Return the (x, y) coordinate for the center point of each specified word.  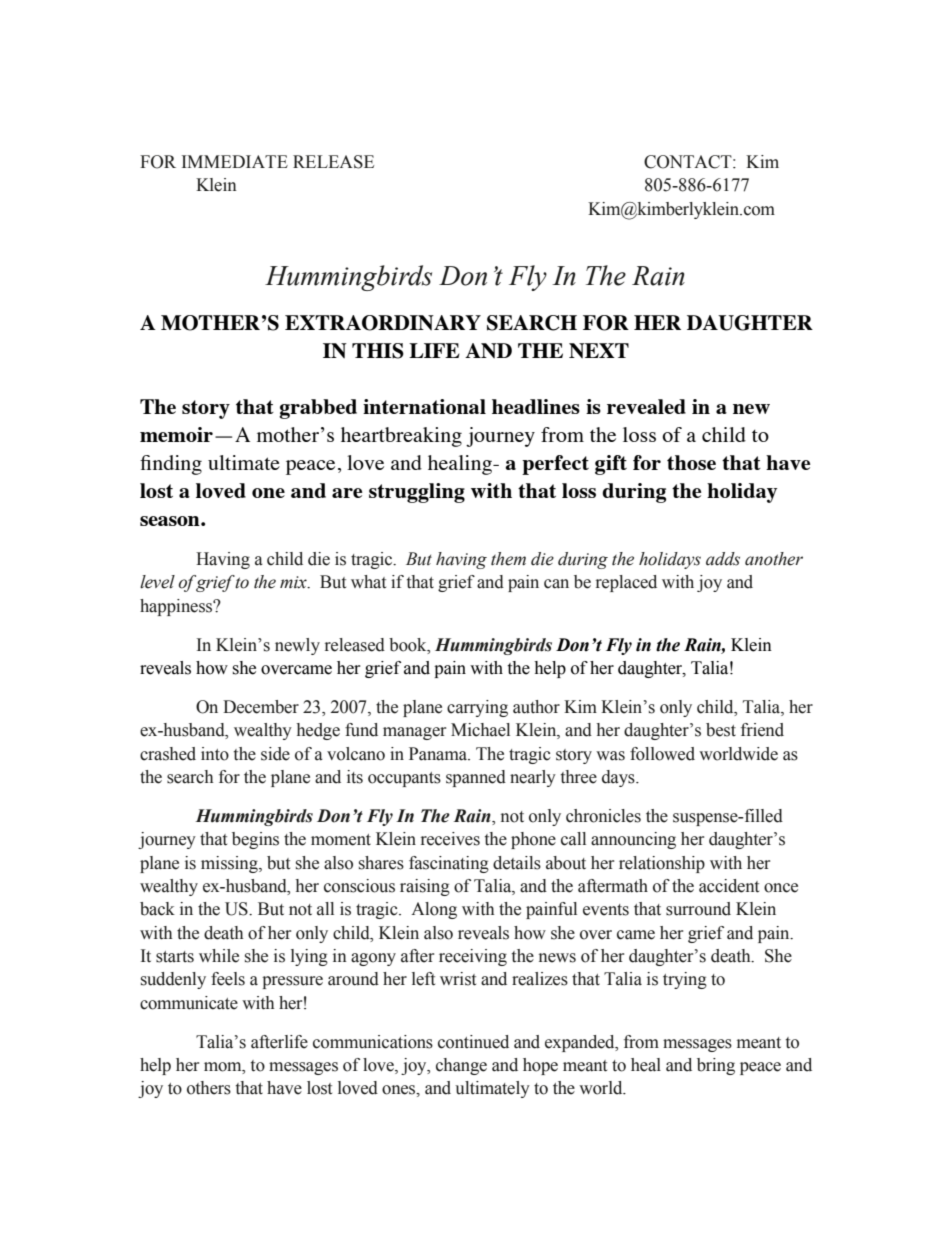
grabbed (318, 409)
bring (716, 1066)
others (209, 1088)
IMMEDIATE (235, 161)
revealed (646, 406)
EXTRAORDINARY (383, 323)
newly (297, 646)
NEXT (599, 351)
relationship (662, 864)
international (424, 406)
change (461, 1066)
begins (255, 840)
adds (723, 559)
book (409, 645)
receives (450, 839)
